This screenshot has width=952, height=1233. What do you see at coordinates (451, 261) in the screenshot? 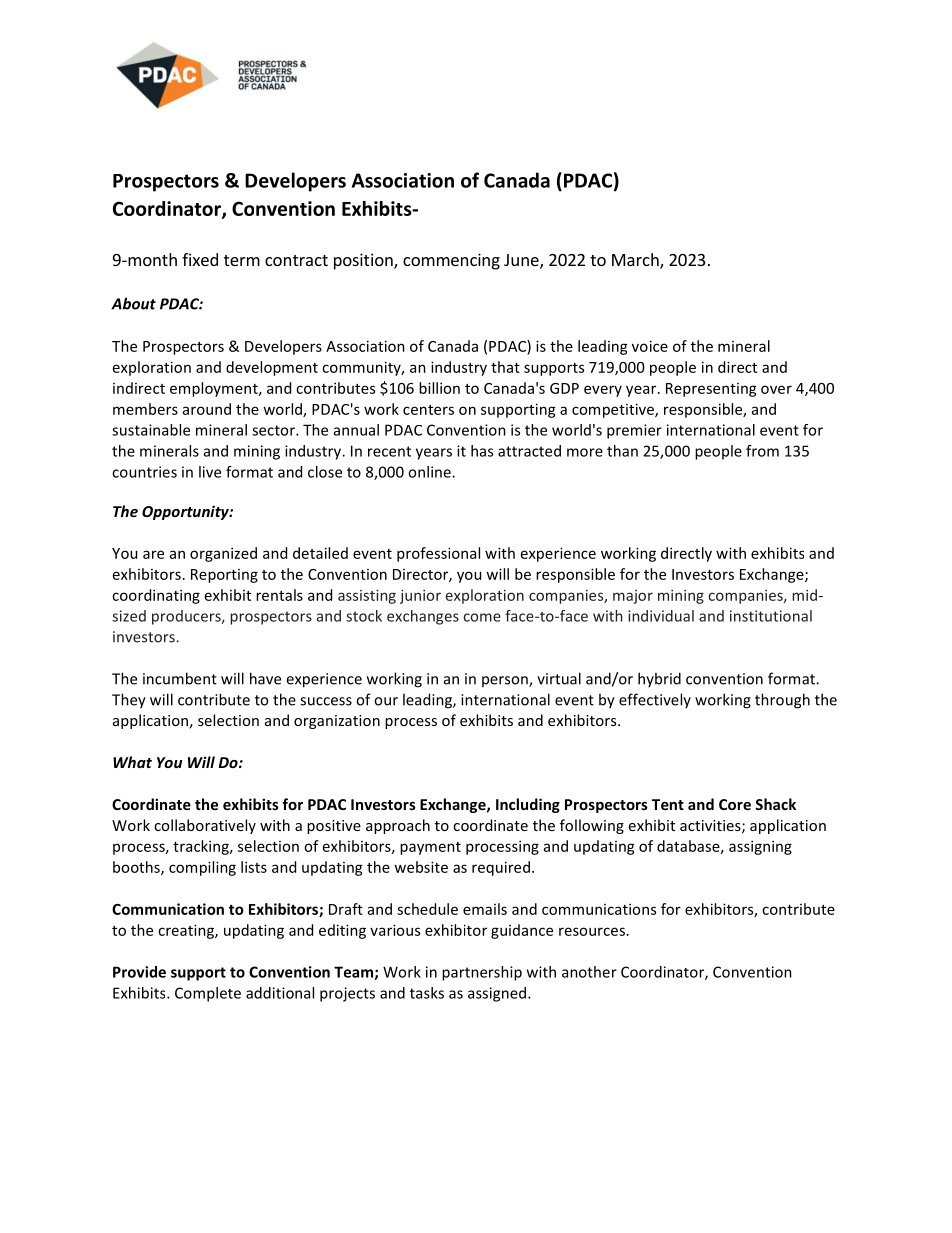
I see `commencing` at bounding box center [451, 261].
